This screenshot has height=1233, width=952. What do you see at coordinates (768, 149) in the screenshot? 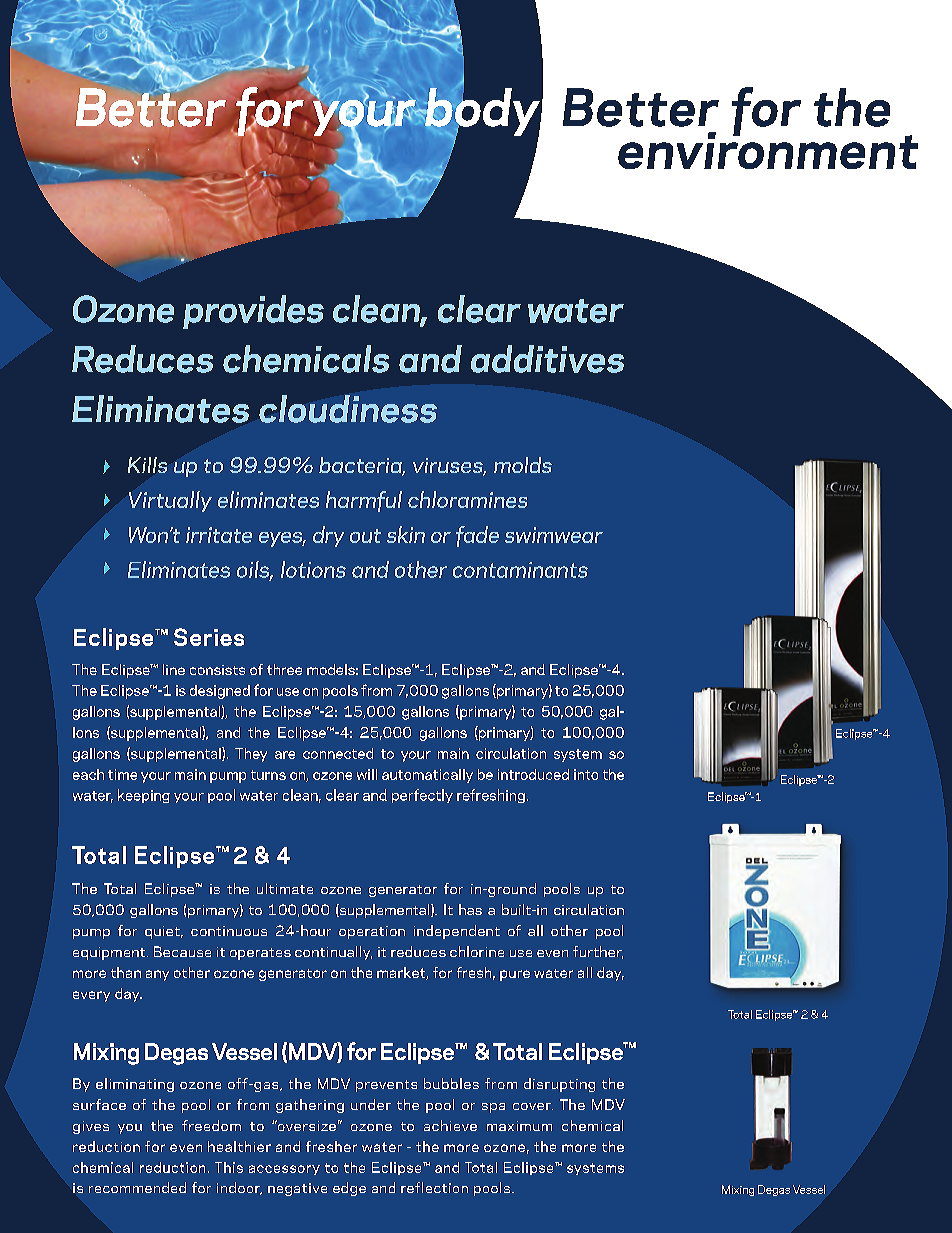
I see `environment` at bounding box center [768, 149].
